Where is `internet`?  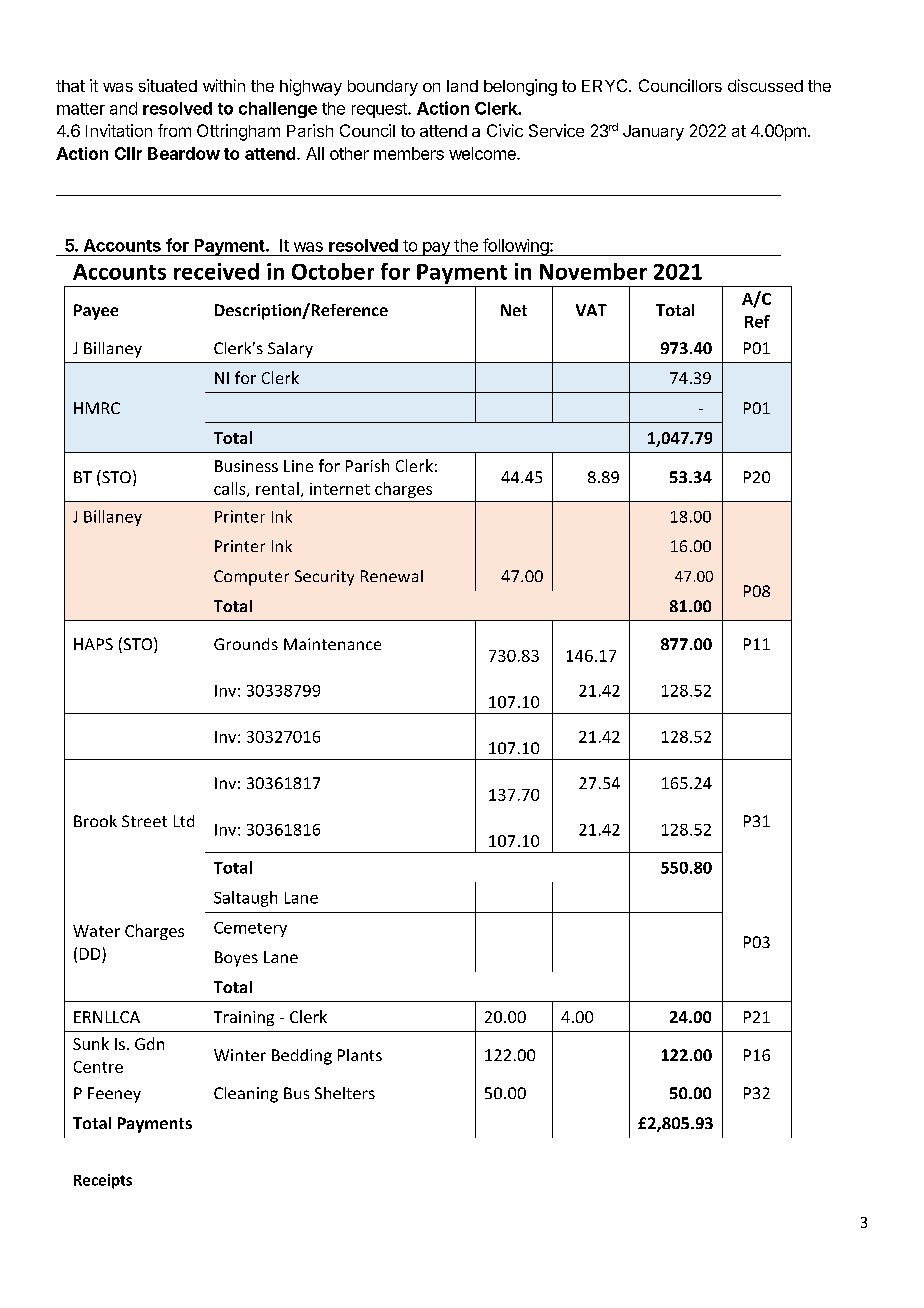
internet is located at coordinates (340, 489).
